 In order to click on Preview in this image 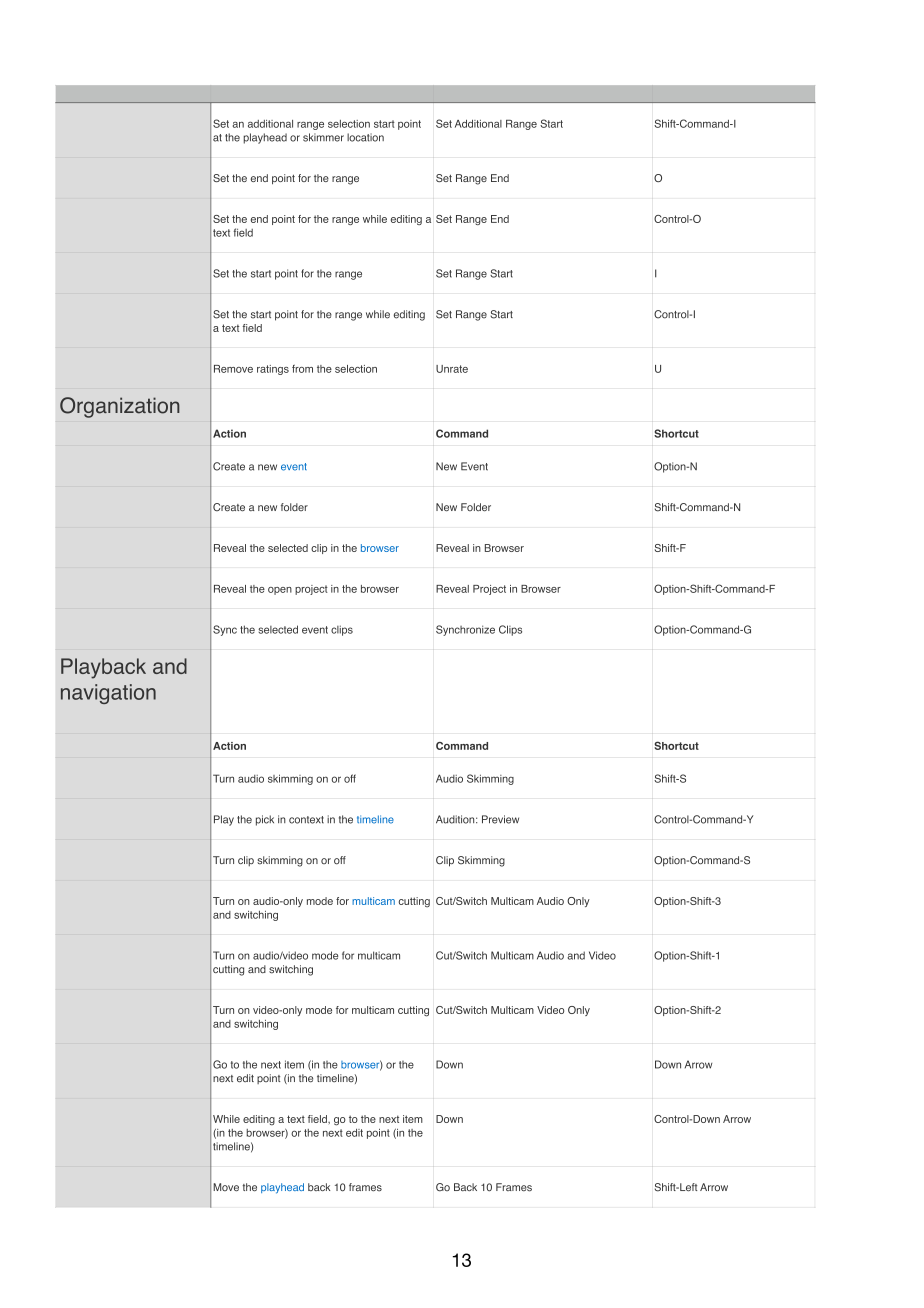, I will do `click(500, 819)`.
